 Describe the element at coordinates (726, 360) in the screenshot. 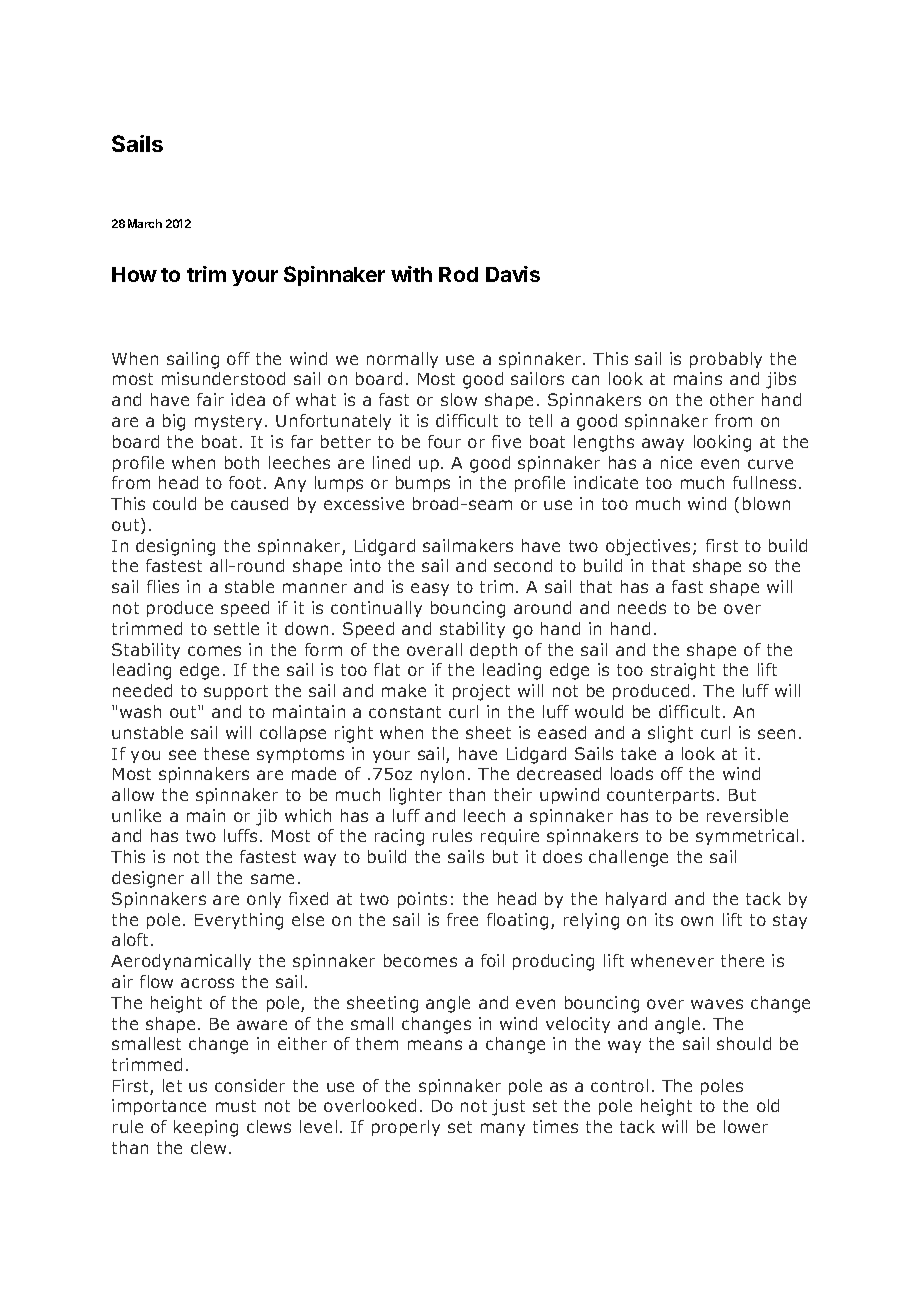

I see `probably` at that location.
